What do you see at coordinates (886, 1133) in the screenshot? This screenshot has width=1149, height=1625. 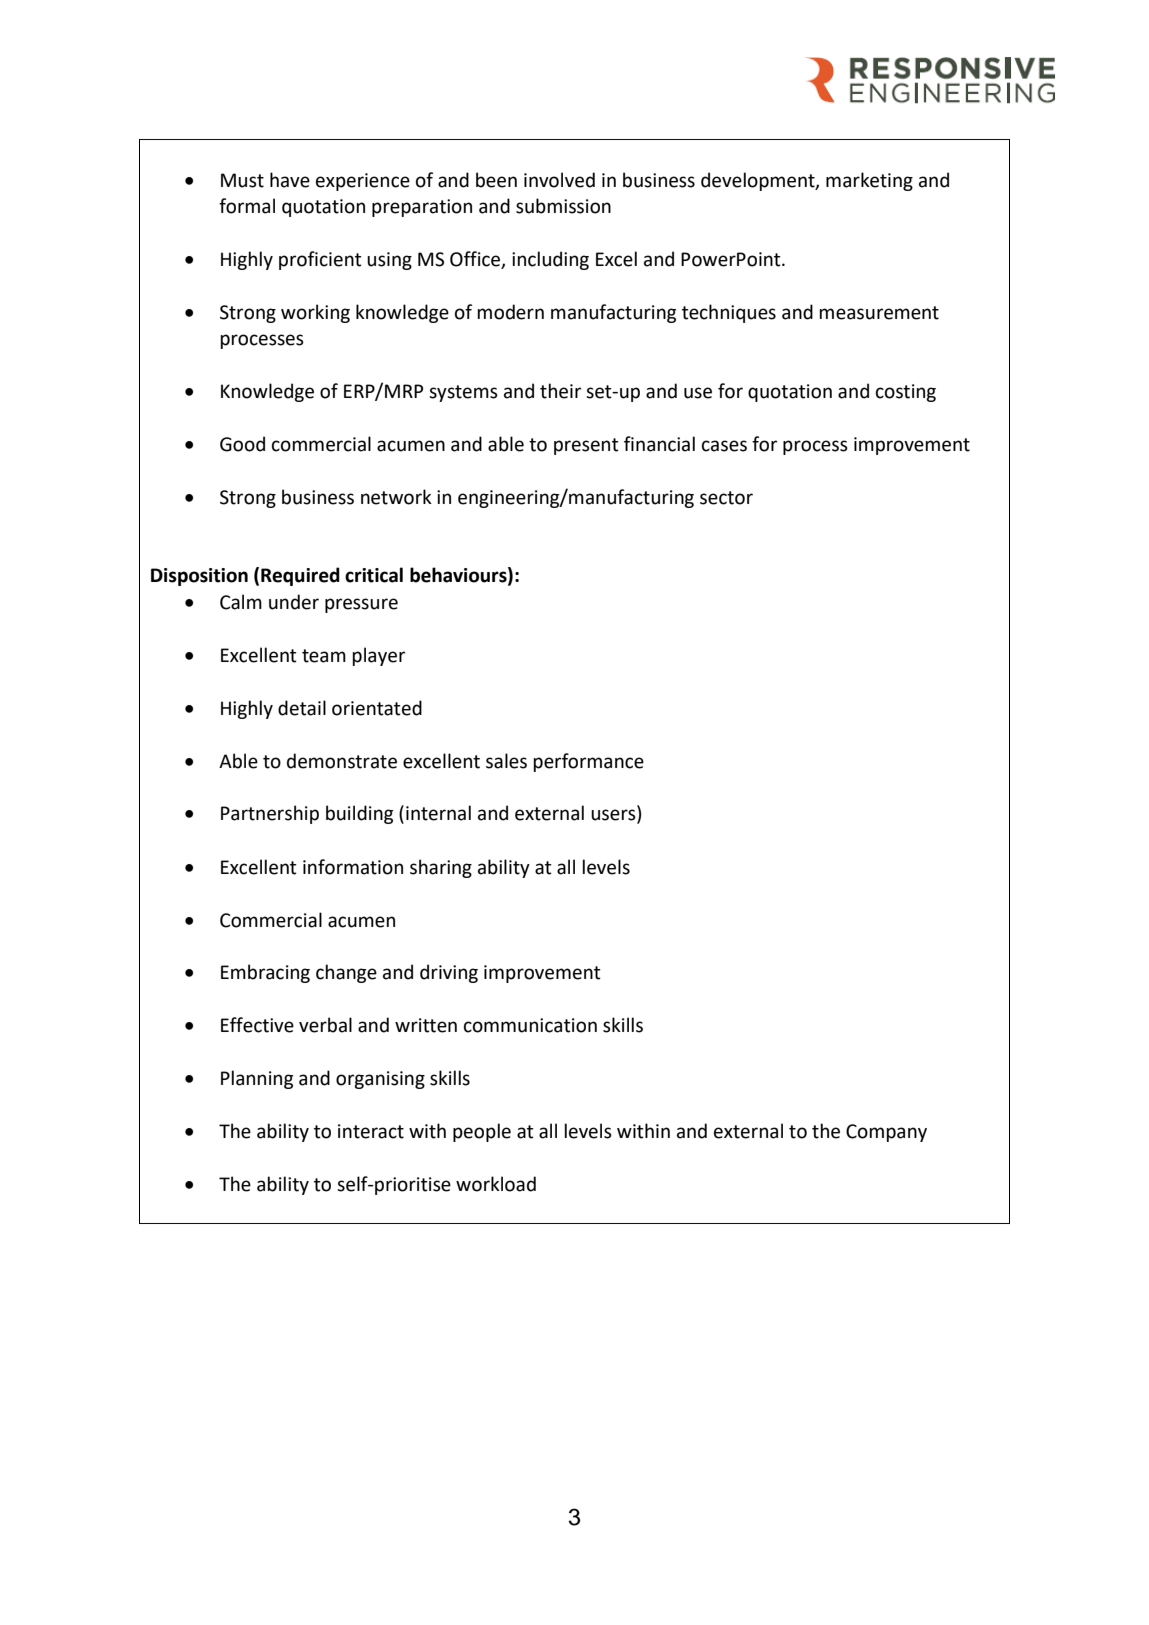 I see `Company` at bounding box center [886, 1133].
